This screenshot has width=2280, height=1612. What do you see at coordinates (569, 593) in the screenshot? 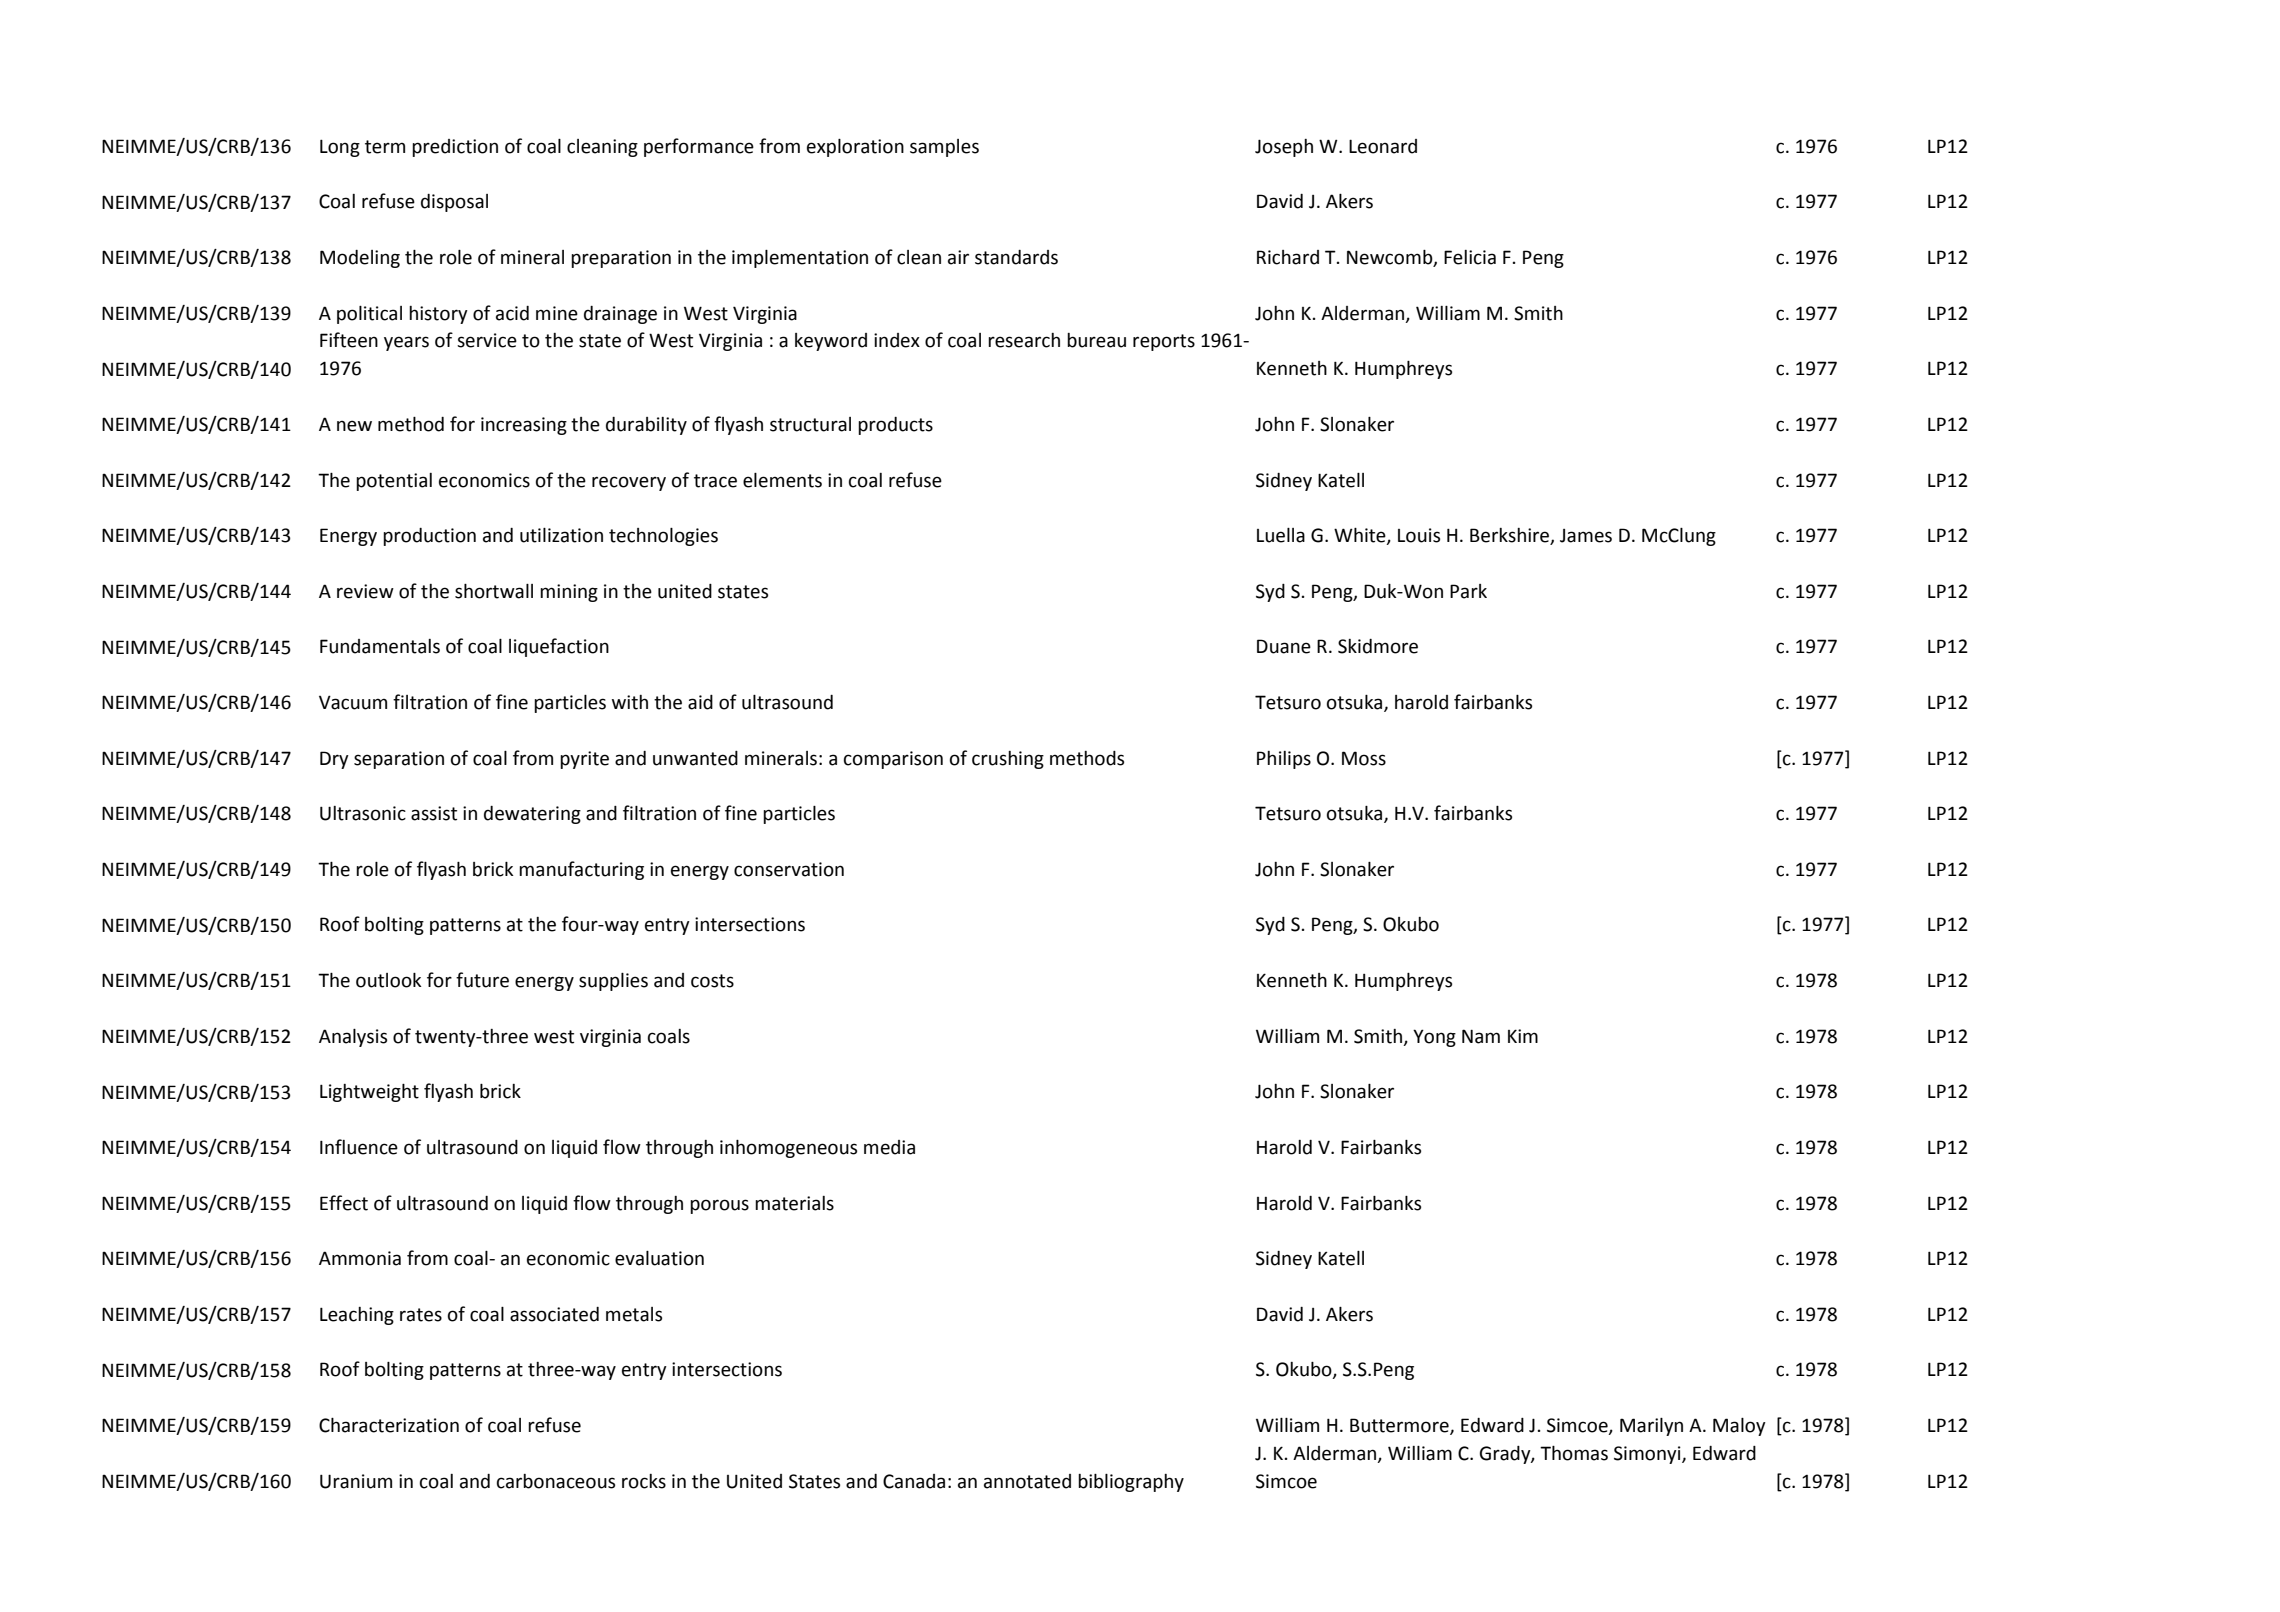
I see `mining` at bounding box center [569, 593].
